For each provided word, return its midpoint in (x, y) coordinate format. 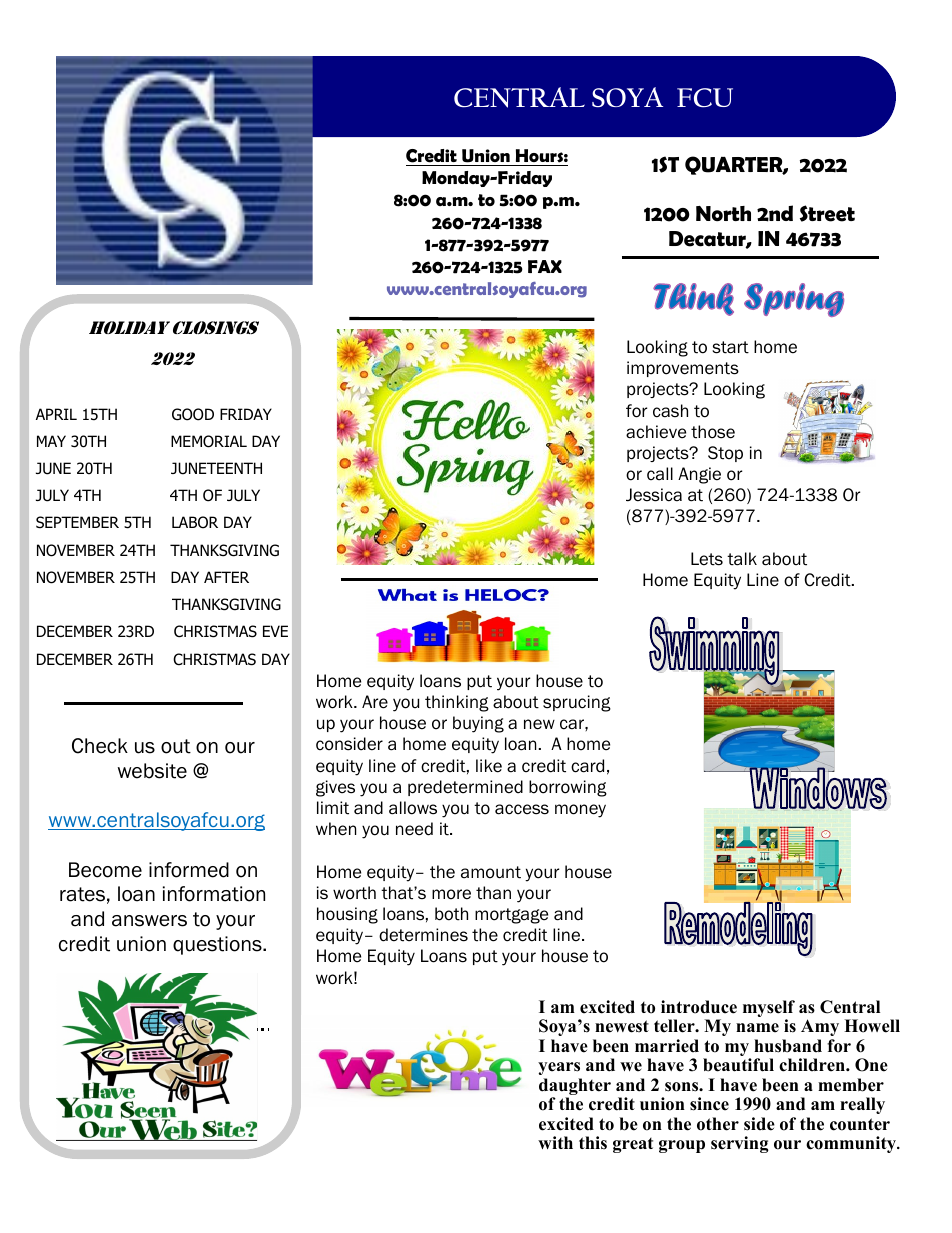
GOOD (193, 414)
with (555, 1142)
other (718, 1124)
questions (218, 945)
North (723, 214)
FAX (545, 266)
